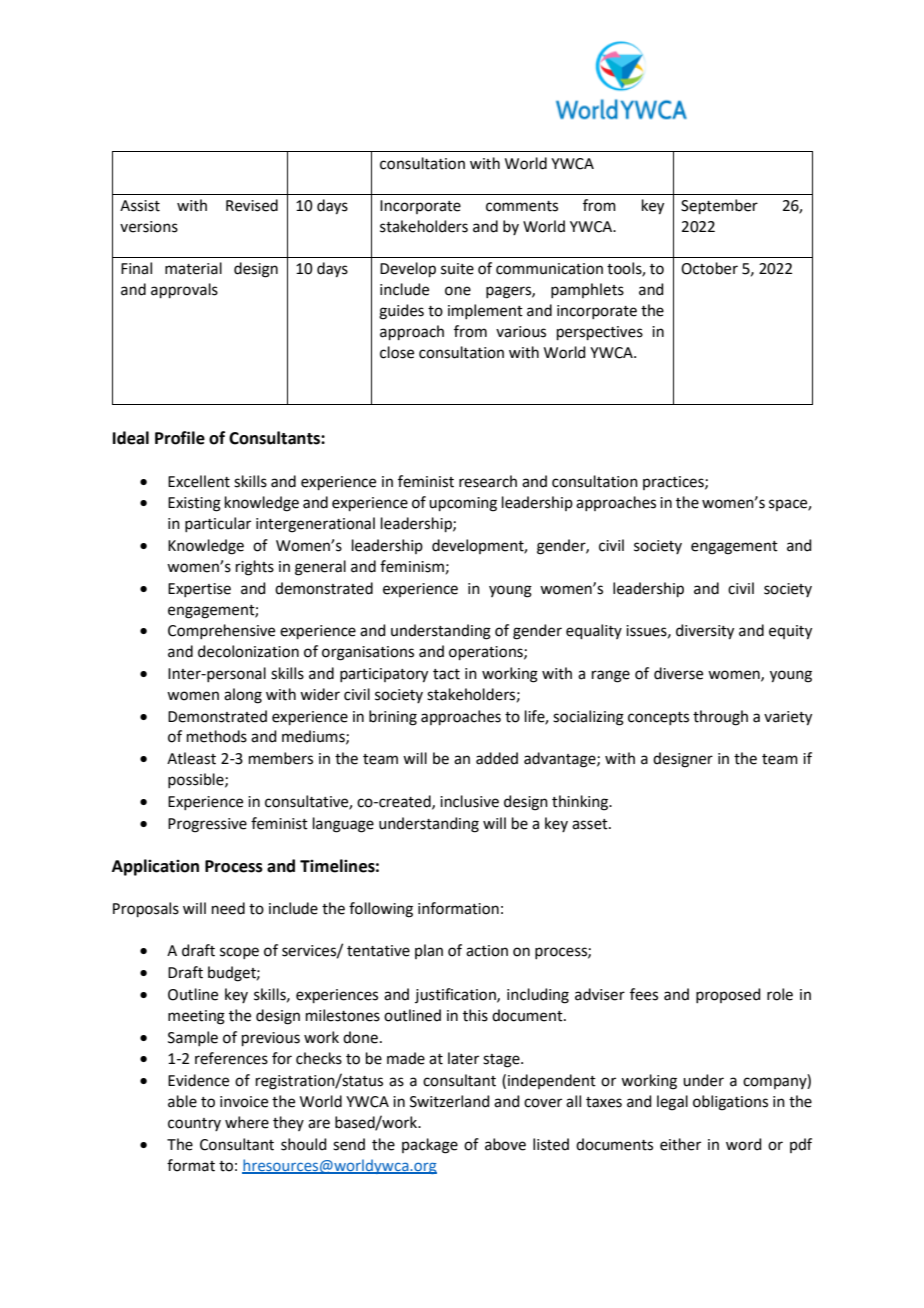 The image size is (924, 1308). Describe the element at coordinates (487, 951) in the screenshot. I see `action` at that location.
